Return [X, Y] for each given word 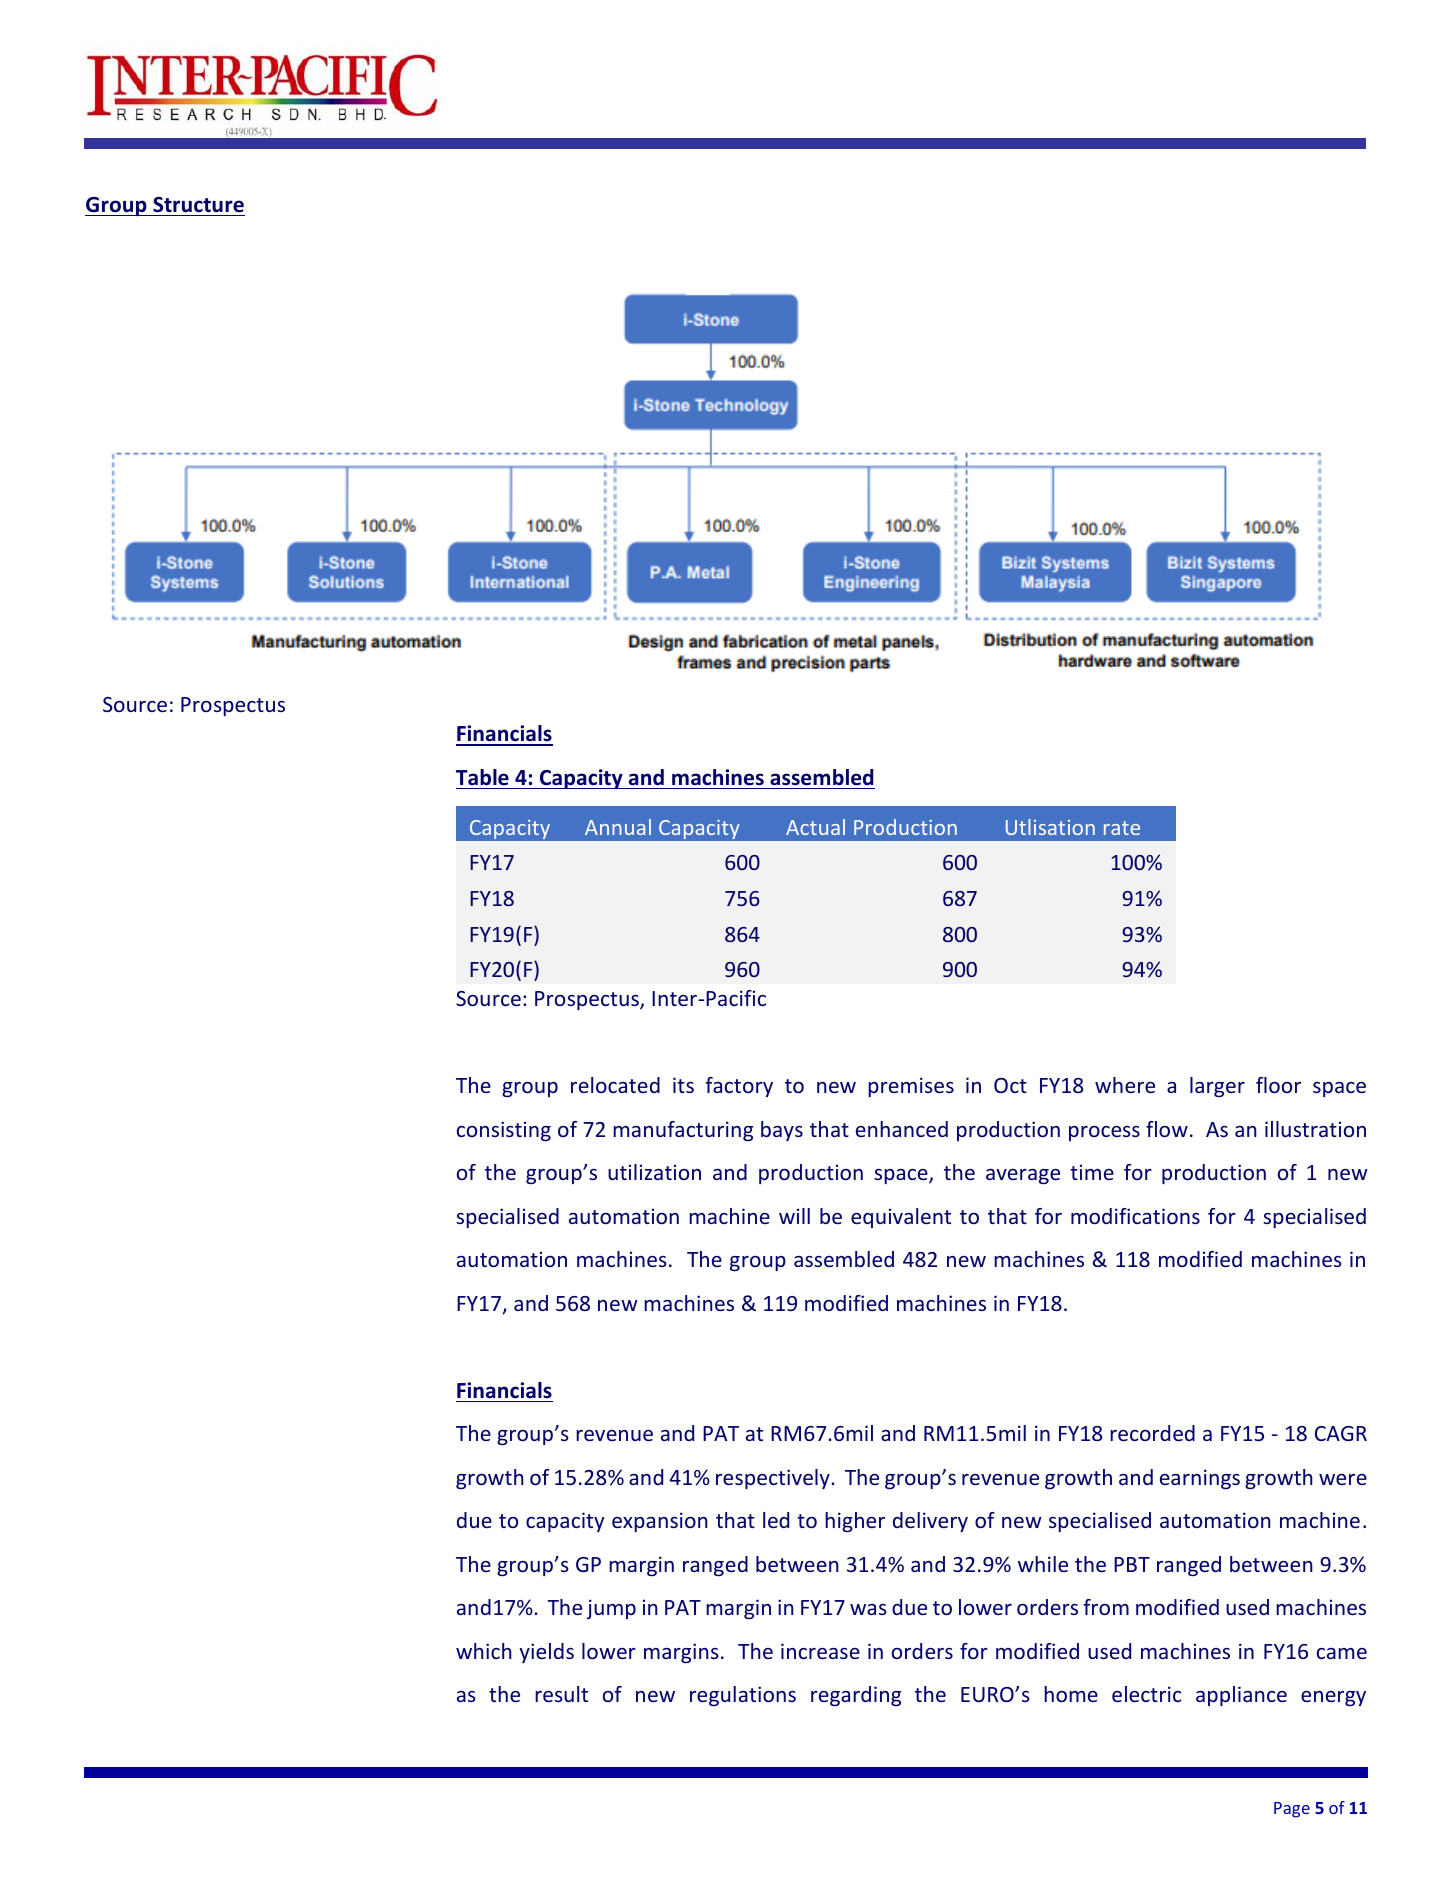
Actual [815, 827]
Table [482, 777]
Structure [198, 205]
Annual [618, 827]
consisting [504, 1131]
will [794, 1216]
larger [1217, 1087]
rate [1122, 828]
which [484, 1651]
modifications [1135, 1216]
